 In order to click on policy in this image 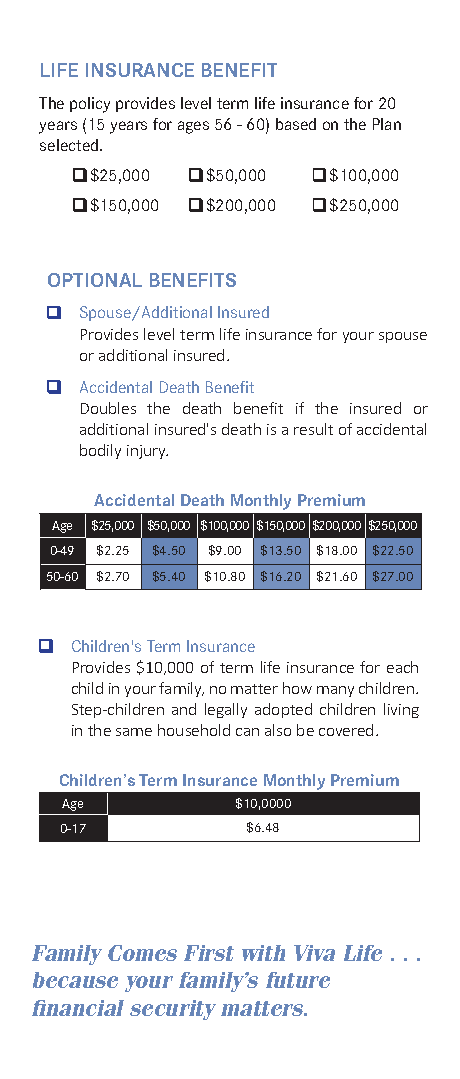, I will do `click(90, 105)`.
